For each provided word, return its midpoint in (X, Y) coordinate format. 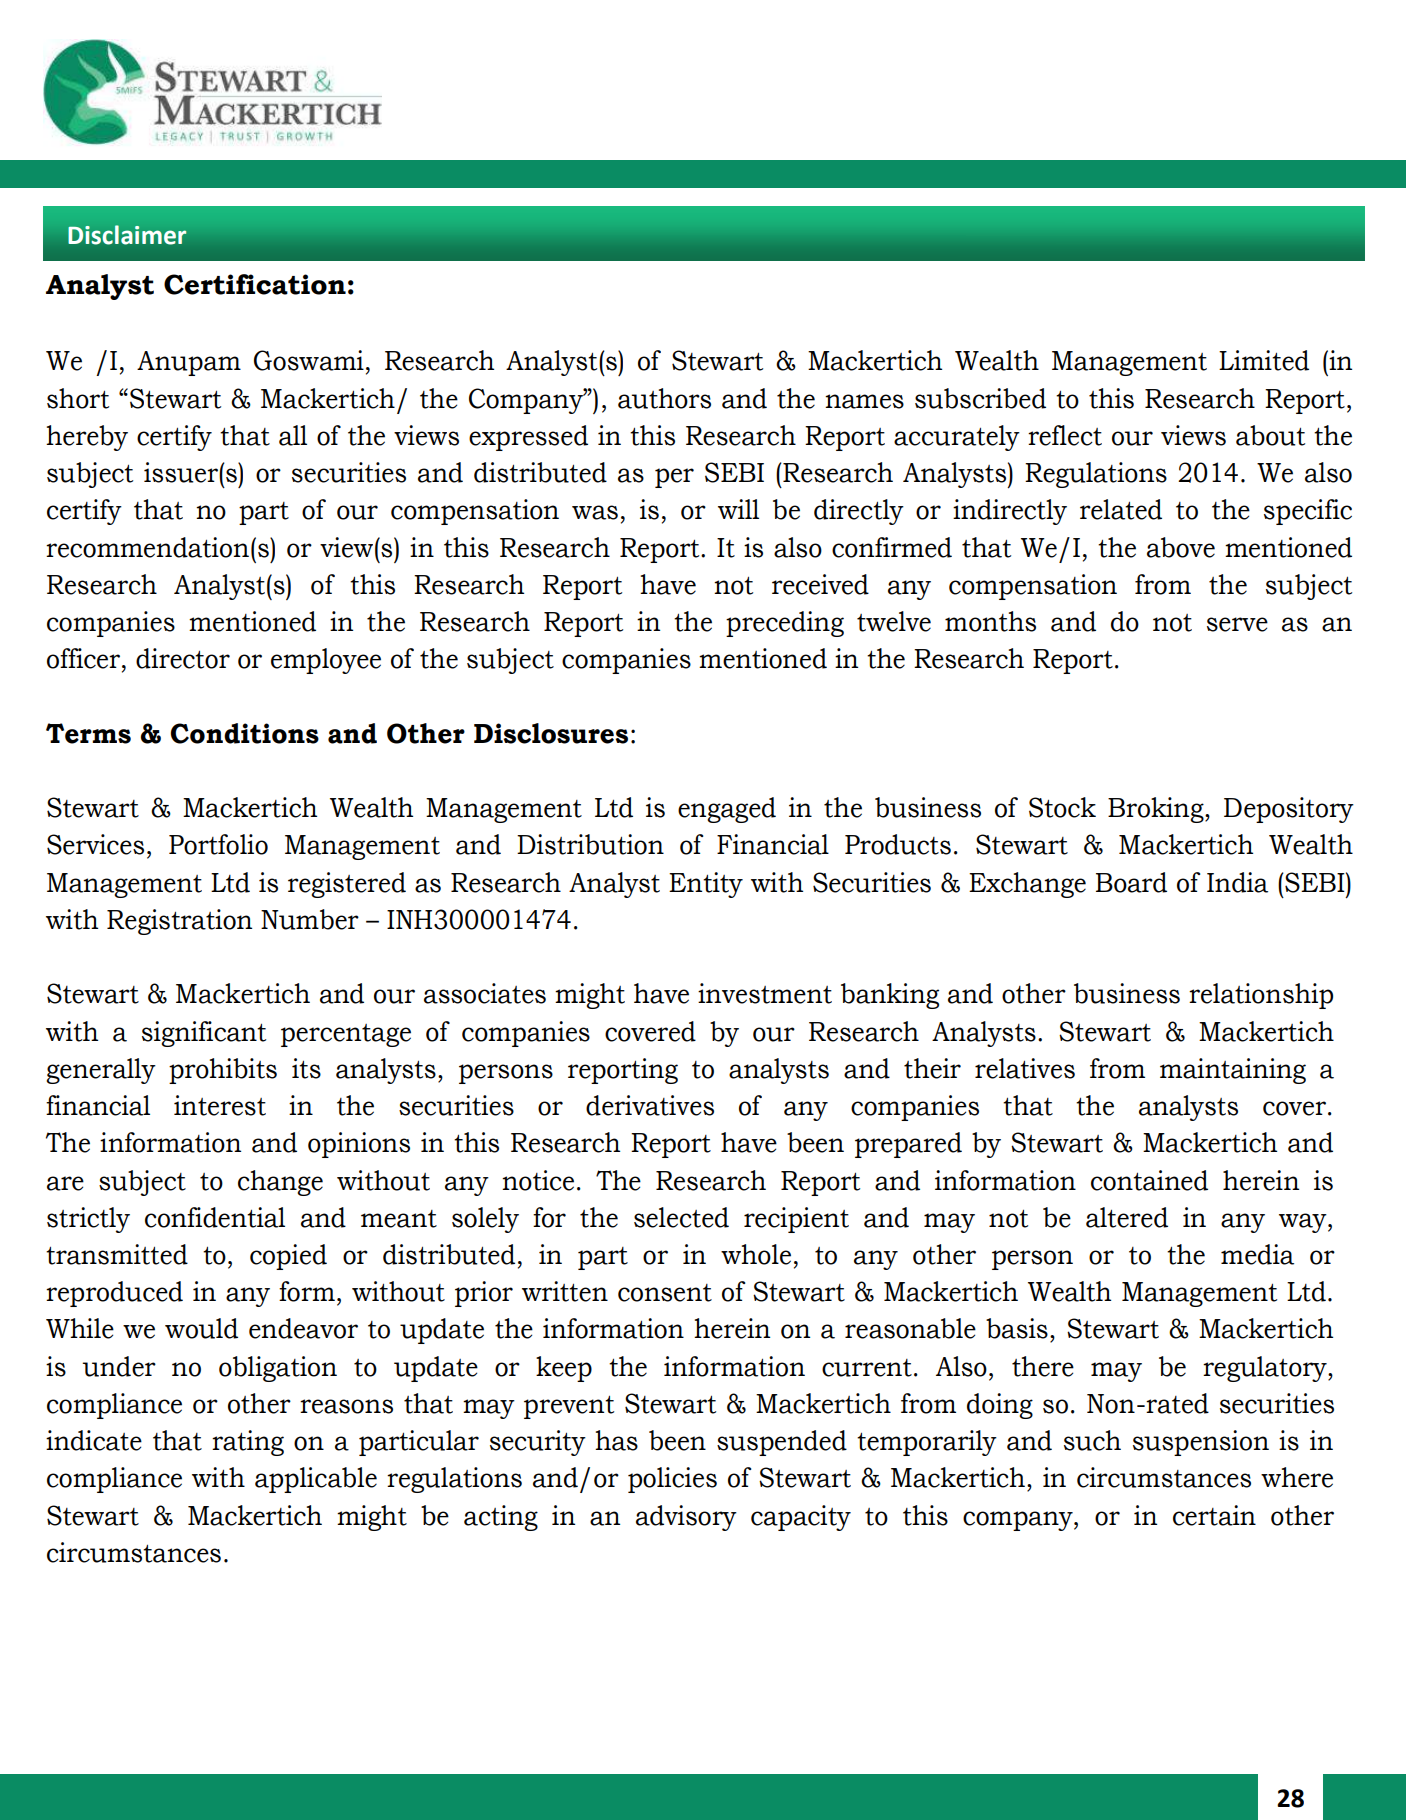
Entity (706, 885)
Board (1131, 882)
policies (672, 1480)
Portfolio (218, 844)
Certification (255, 284)
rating (248, 1443)
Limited (1264, 360)
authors (664, 398)
